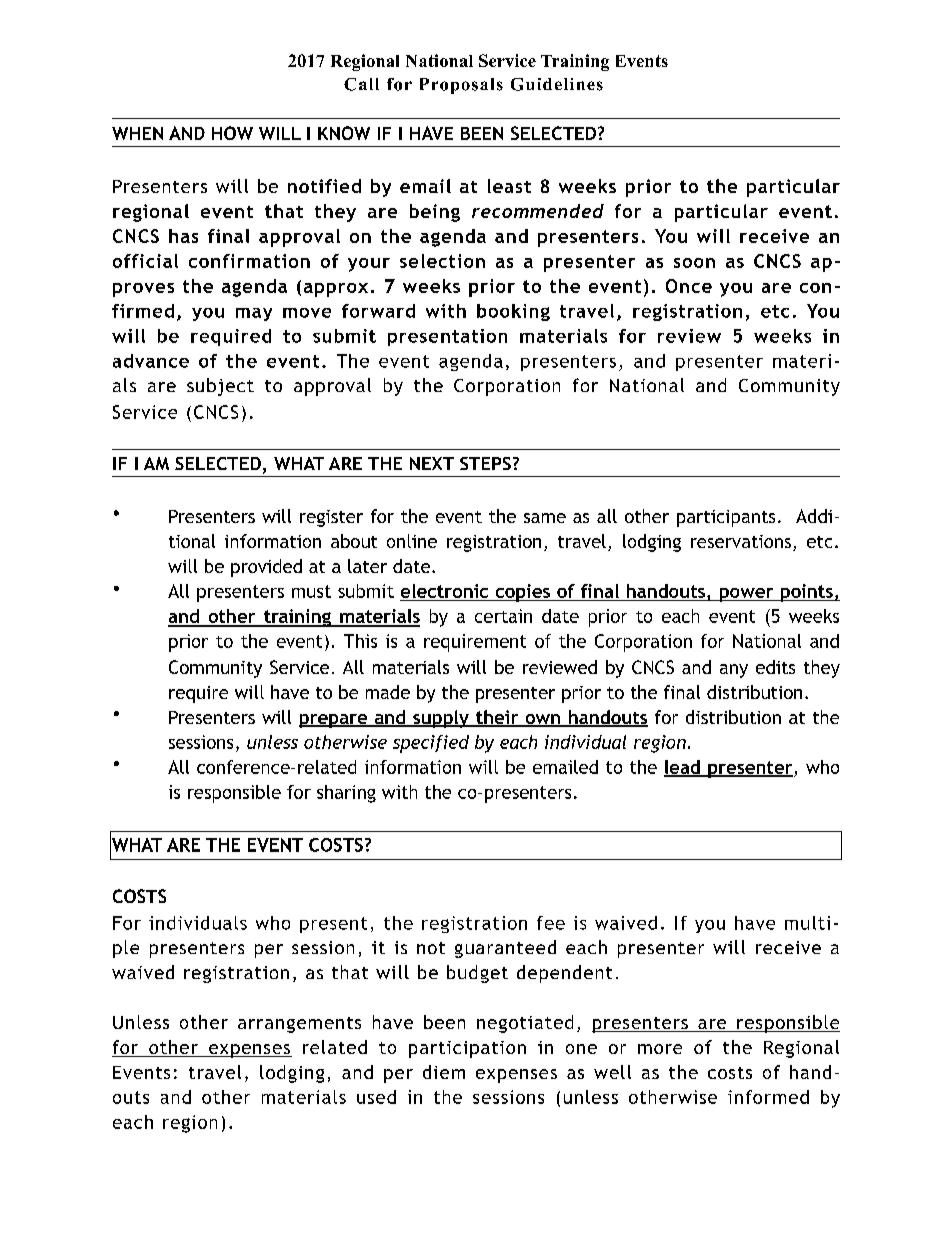  Describe the element at coordinates (726, 518) in the screenshot. I see `participants` at that location.
